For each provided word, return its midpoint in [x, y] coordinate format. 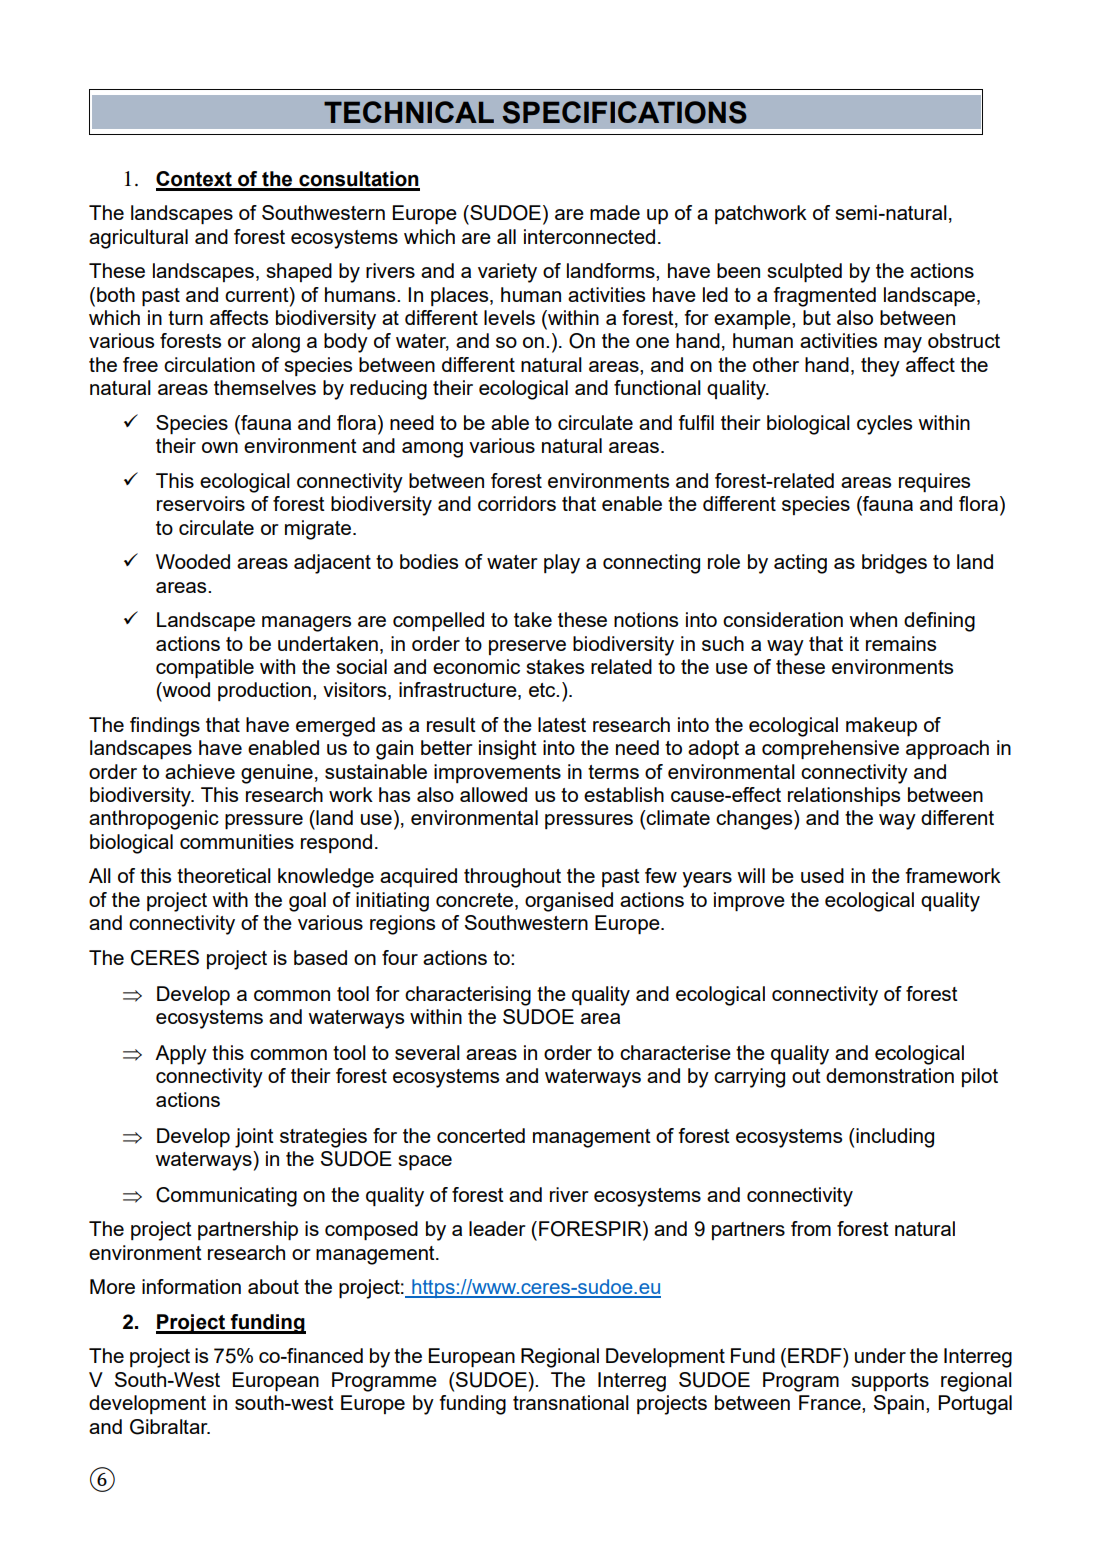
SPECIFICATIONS [624, 112]
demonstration [890, 1075]
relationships [844, 796]
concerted [481, 1135]
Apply [181, 1055]
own [220, 447]
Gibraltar [170, 1427]
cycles [884, 425]
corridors [517, 503]
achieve [200, 771]
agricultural [138, 239]
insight [508, 750]
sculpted [804, 272]
